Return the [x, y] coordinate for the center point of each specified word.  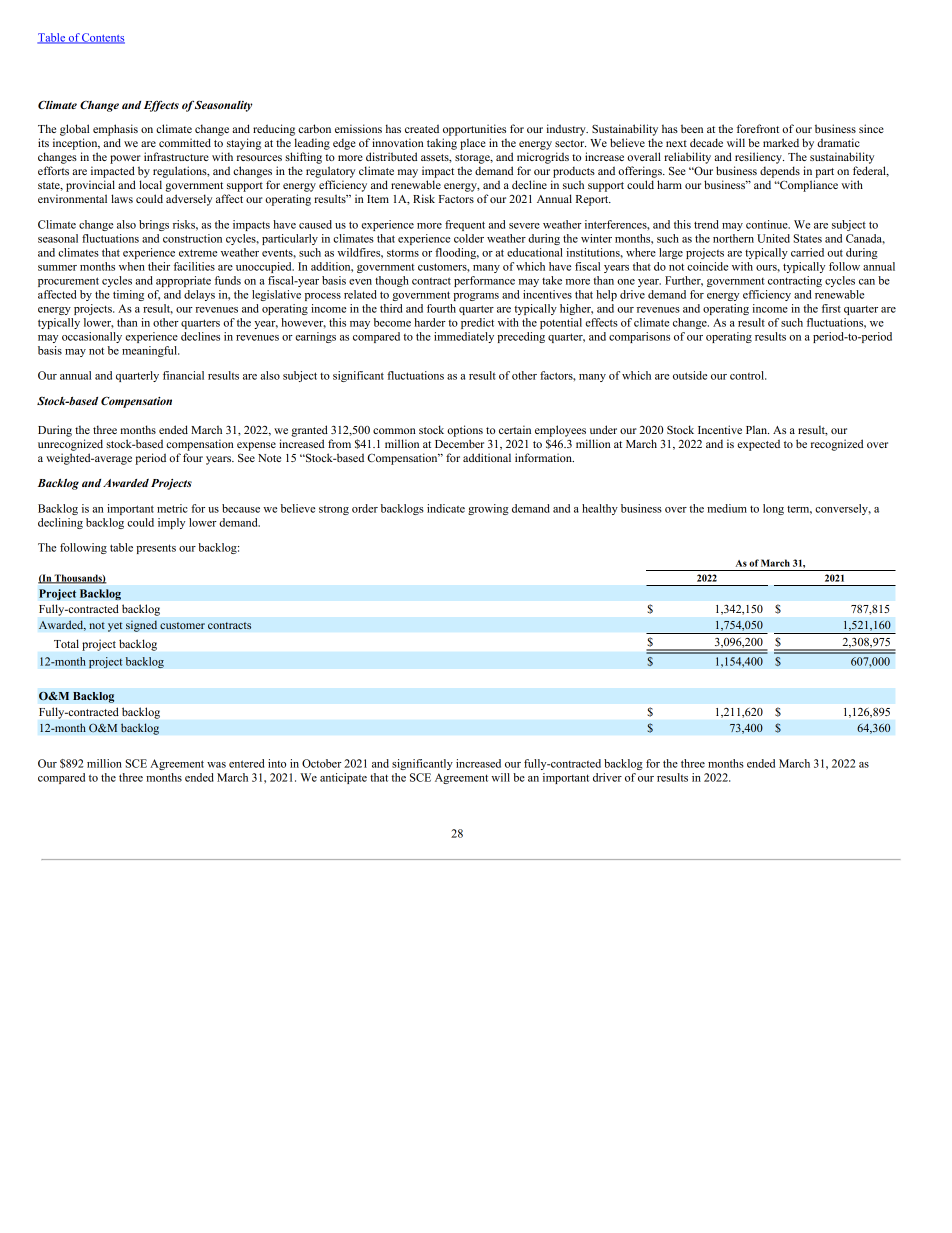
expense [256, 446]
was [216, 765]
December [459, 443]
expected [758, 445]
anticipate [343, 778]
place [473, 144]
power [125, 159]
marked [781, 142]
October [322, 763]
